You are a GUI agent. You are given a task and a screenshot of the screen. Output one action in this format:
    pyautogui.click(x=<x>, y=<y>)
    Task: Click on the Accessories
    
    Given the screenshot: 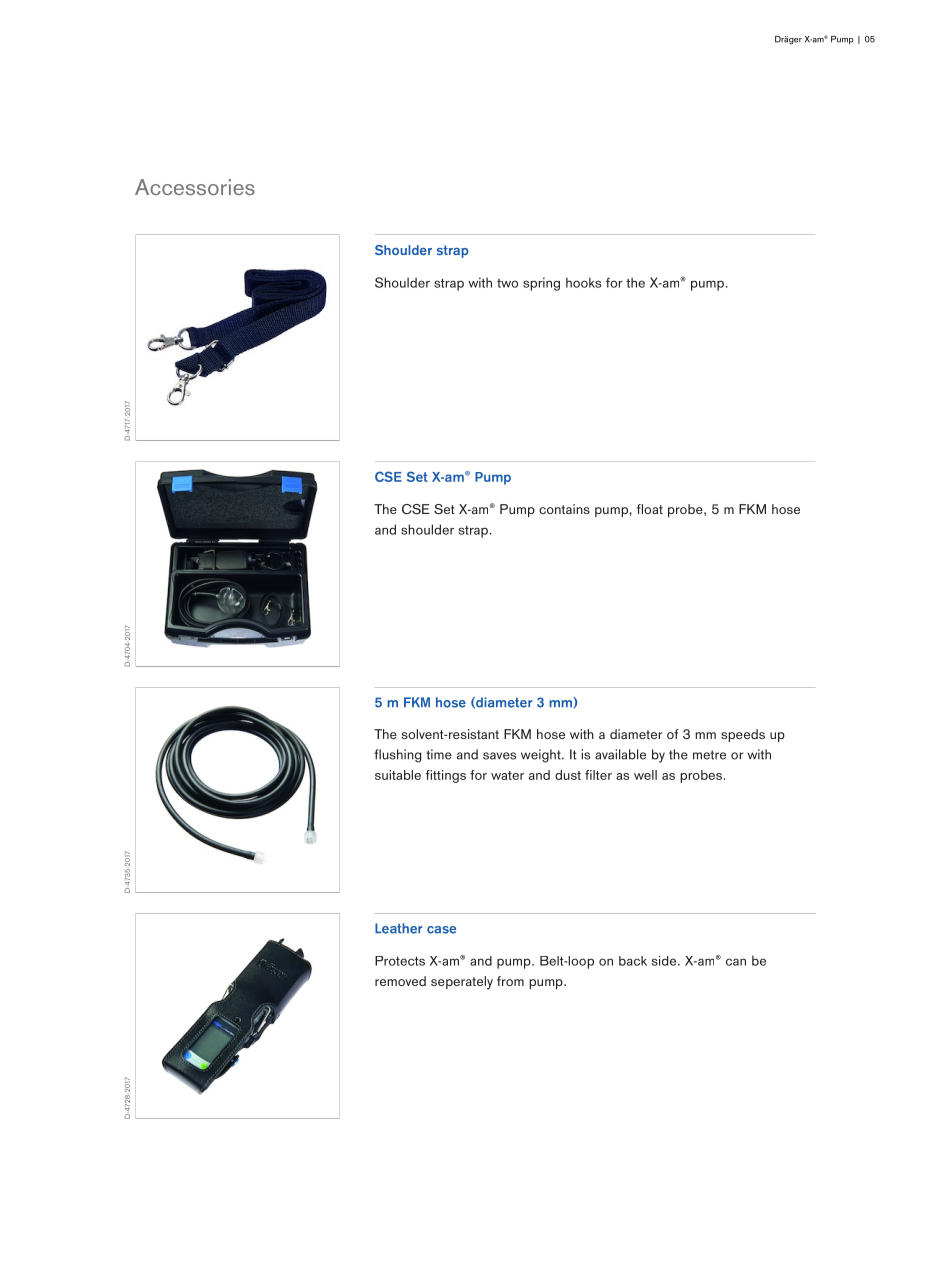 What is the action you would take?
    pyautogui.click(x=195, y=187)
